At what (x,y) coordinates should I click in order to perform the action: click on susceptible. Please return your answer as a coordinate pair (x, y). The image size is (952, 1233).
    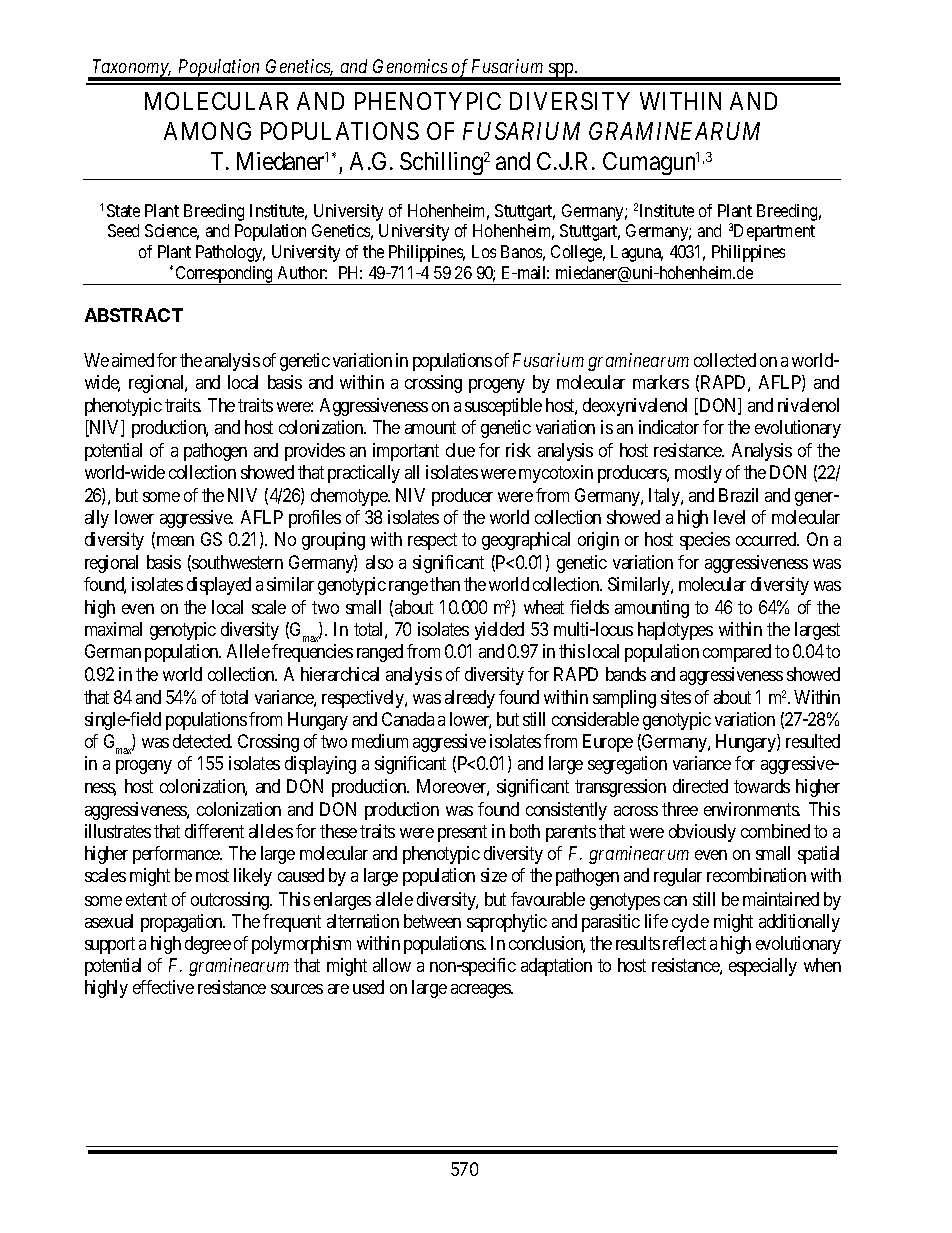
    Looking at the image, I should click on (503, 407).
